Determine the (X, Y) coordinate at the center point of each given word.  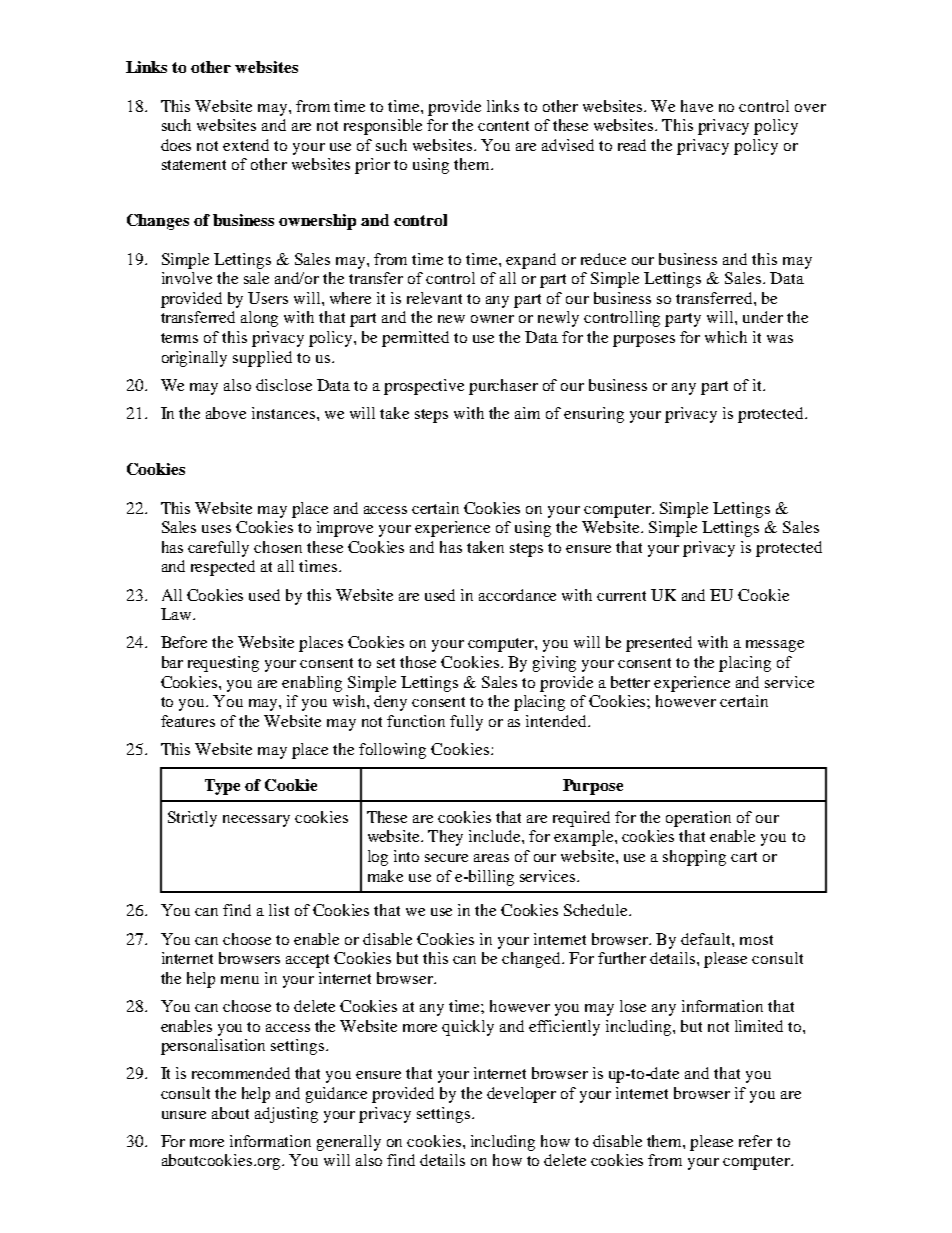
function (416, 721)
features (188, 721)
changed (533, 960)
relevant (434, 298)
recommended (241, 1073)
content (503, 126)
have (697, 106)
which (726, 337)
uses (216, 529)
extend (246, 145)
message (775, 646)
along (259, 319)
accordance (517, 595)
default (707, 939)
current (621, 596)
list (279, 910)
